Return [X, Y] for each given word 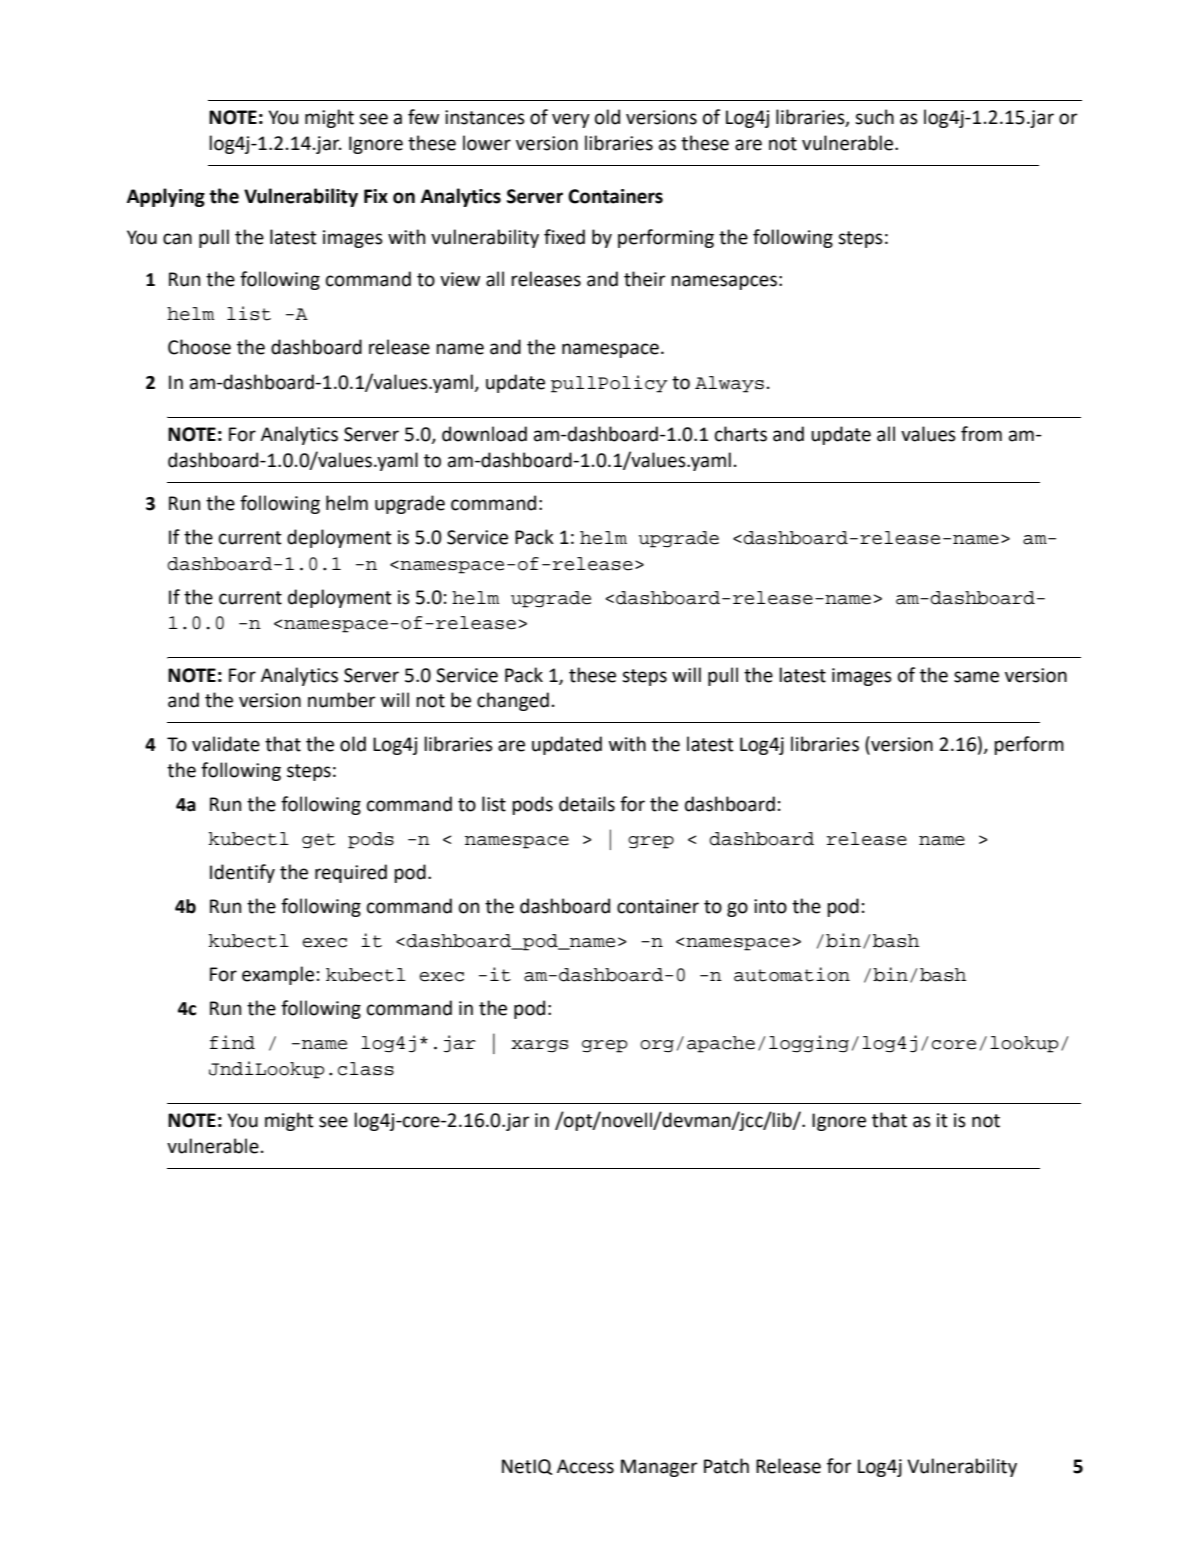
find [232, 1042]
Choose [199, 347]
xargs [539, 1046]
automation [792, 974]
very [571, 120]
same [976, 677]
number [342, 700]
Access [585, 1466]
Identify [242, 873]
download [484, 434]
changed [513, 701]
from [981, 434]
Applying [166, 197]
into [770, 906]
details [587, 804]
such [874, 117]
